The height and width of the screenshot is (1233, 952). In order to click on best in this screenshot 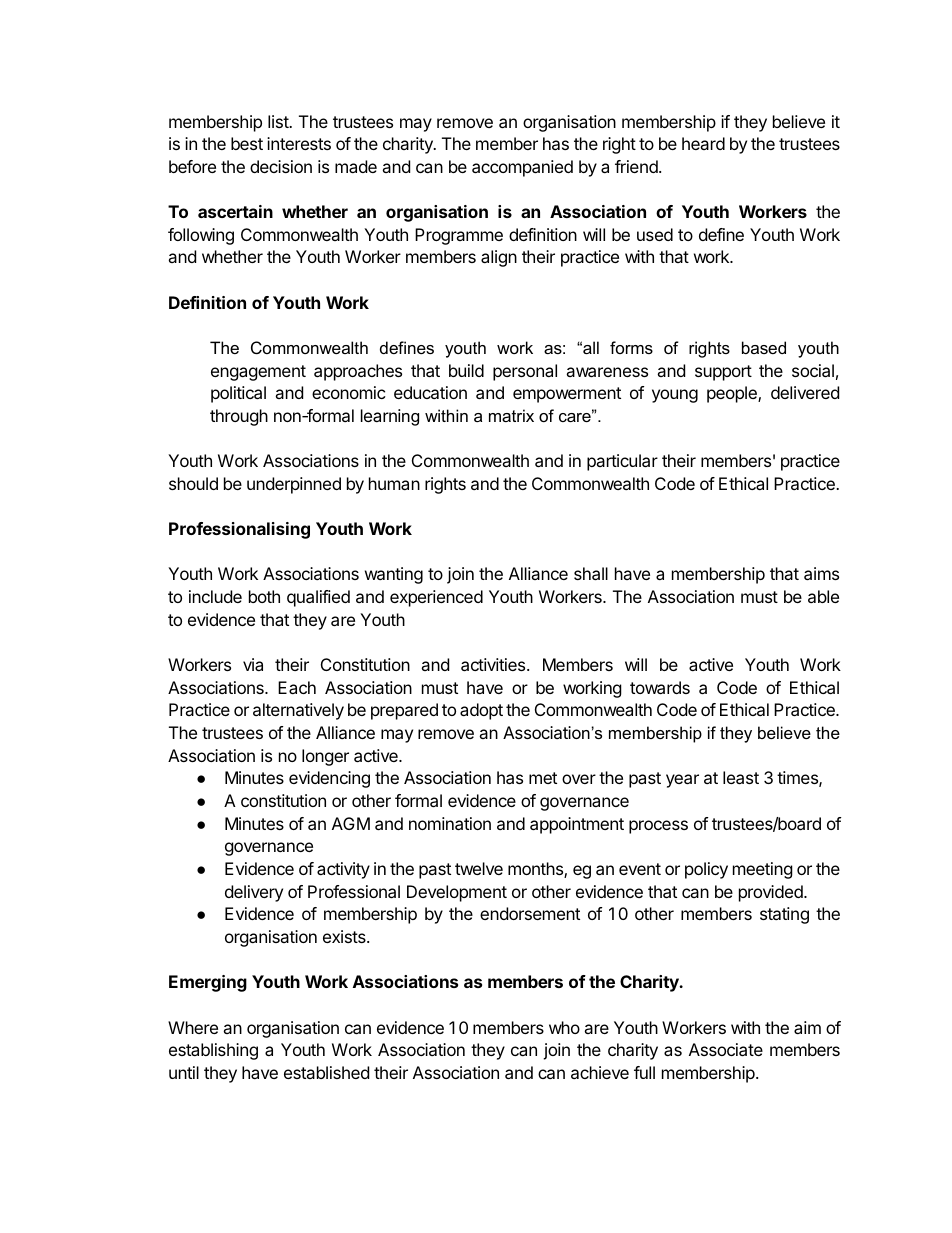, I will do `click(247, 143)`.
